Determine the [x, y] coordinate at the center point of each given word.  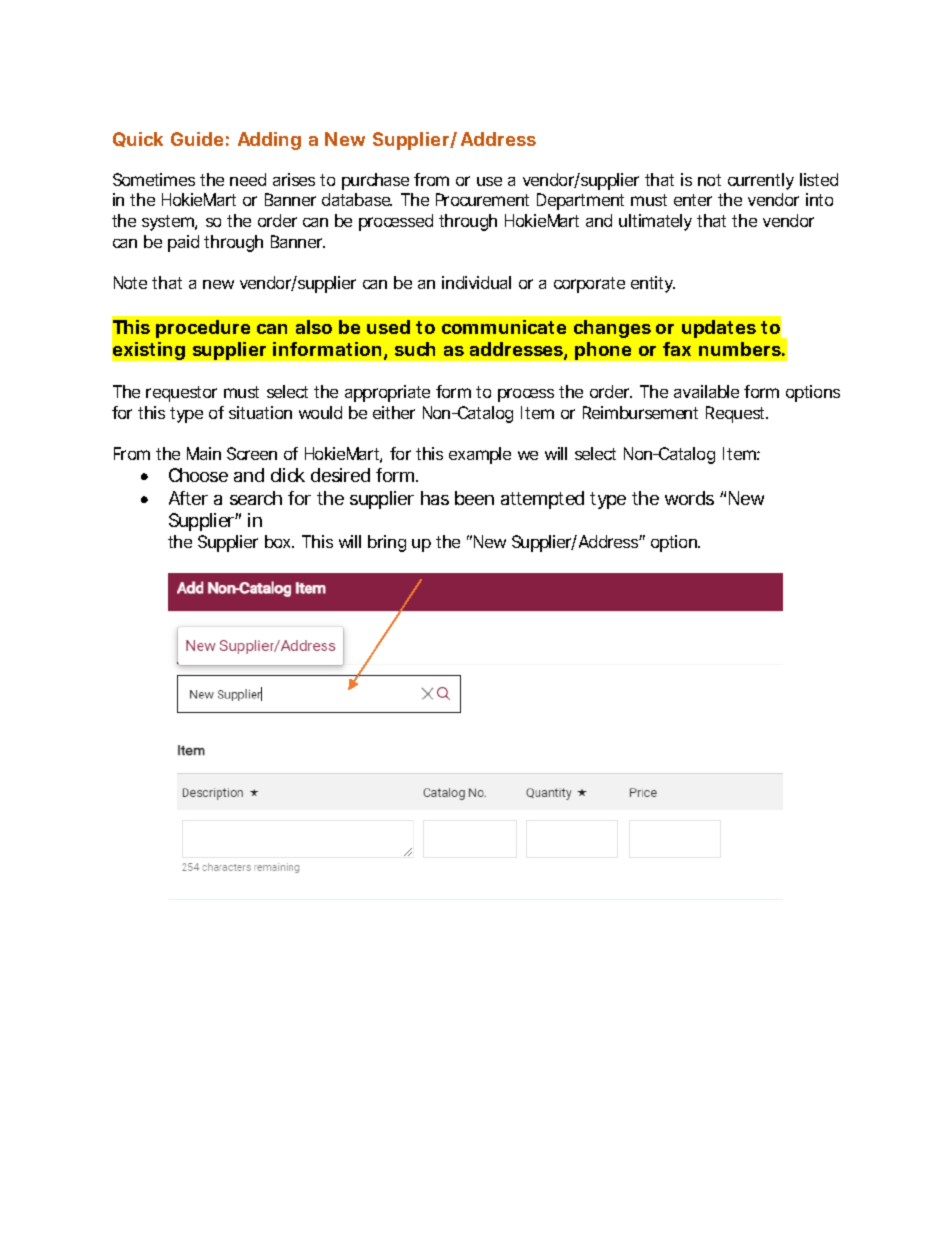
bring [387, 543]
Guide [197, 139]
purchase [375, 181]
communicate [504, 327]
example [480, 455]
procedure [203, 329]
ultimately [655, 222]
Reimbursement [640, 412]
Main [204, 453]
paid [183, 243]
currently [761, 181]
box [279, 541]
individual [476, 282]
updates [719, 329]
